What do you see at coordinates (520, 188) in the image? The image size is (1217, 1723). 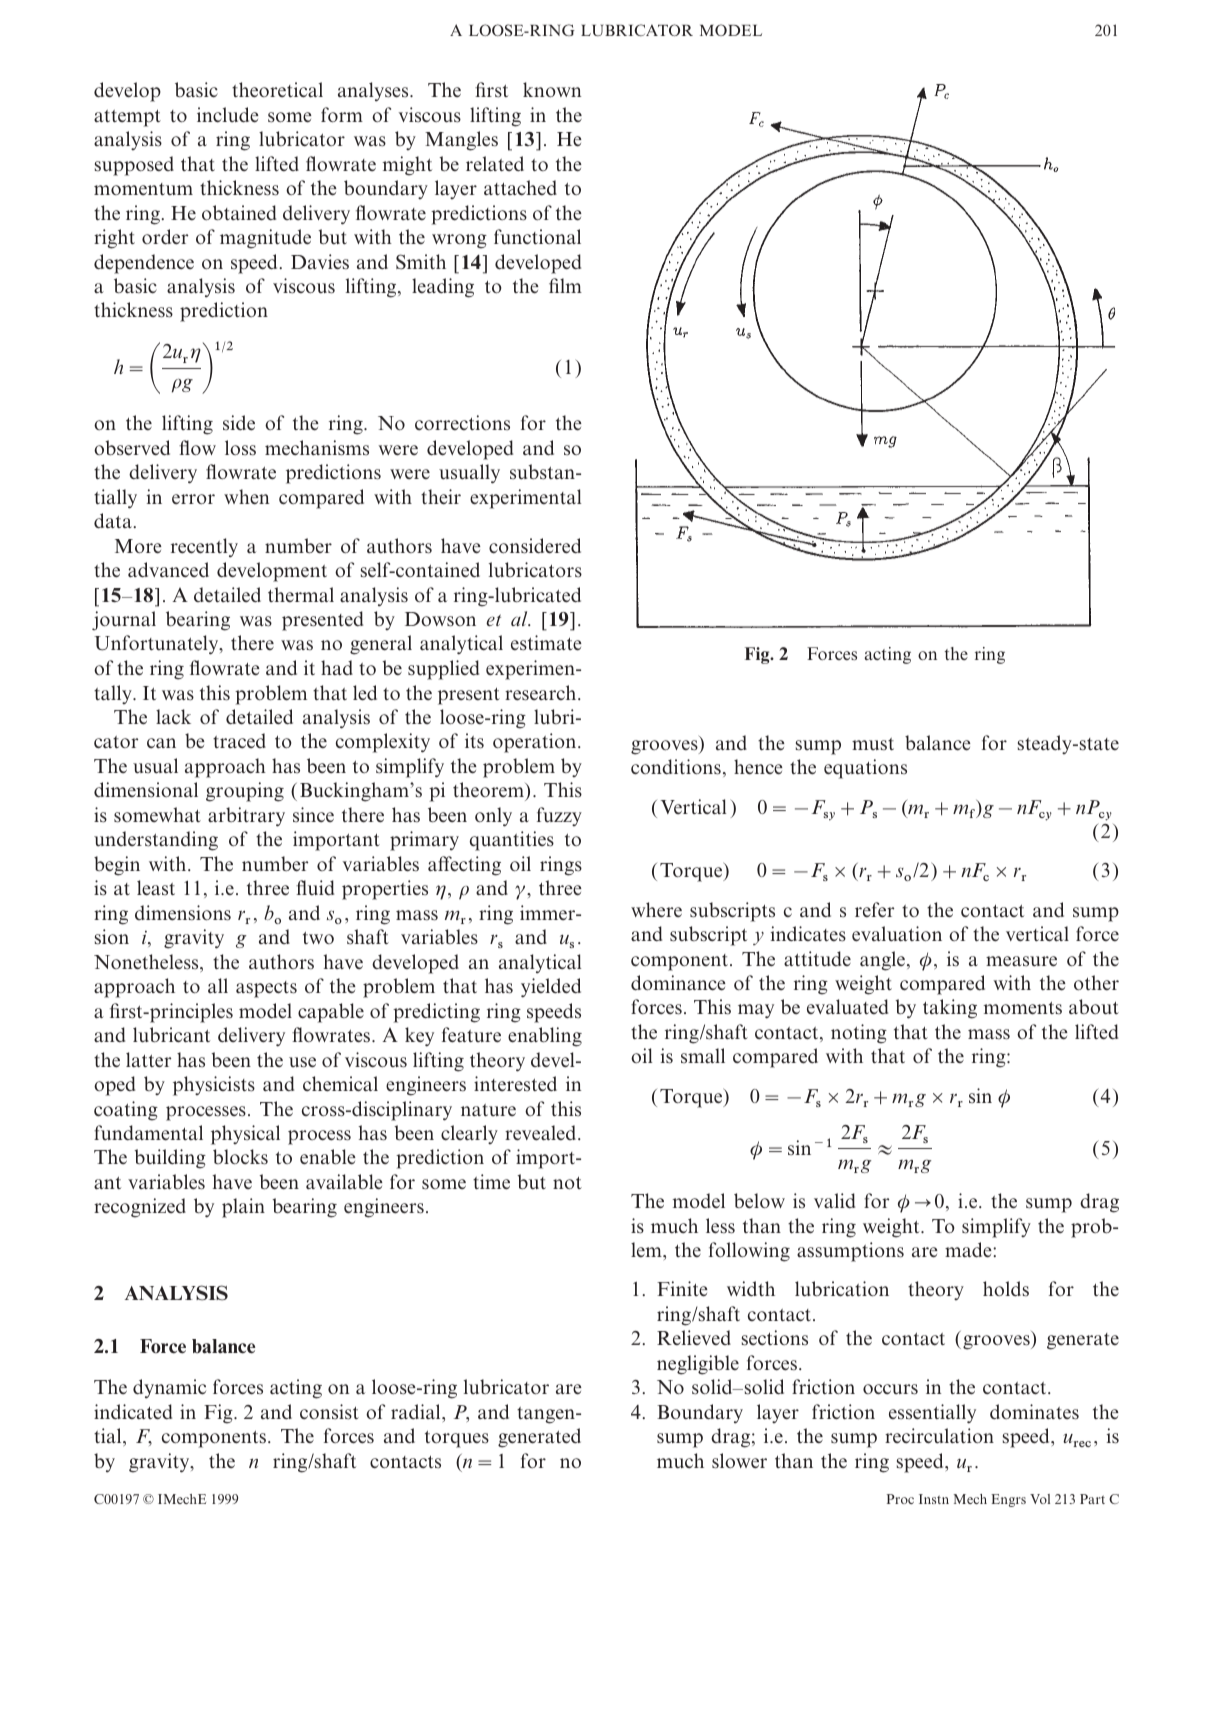 I see `attached` at bounding box center [520, 188].
